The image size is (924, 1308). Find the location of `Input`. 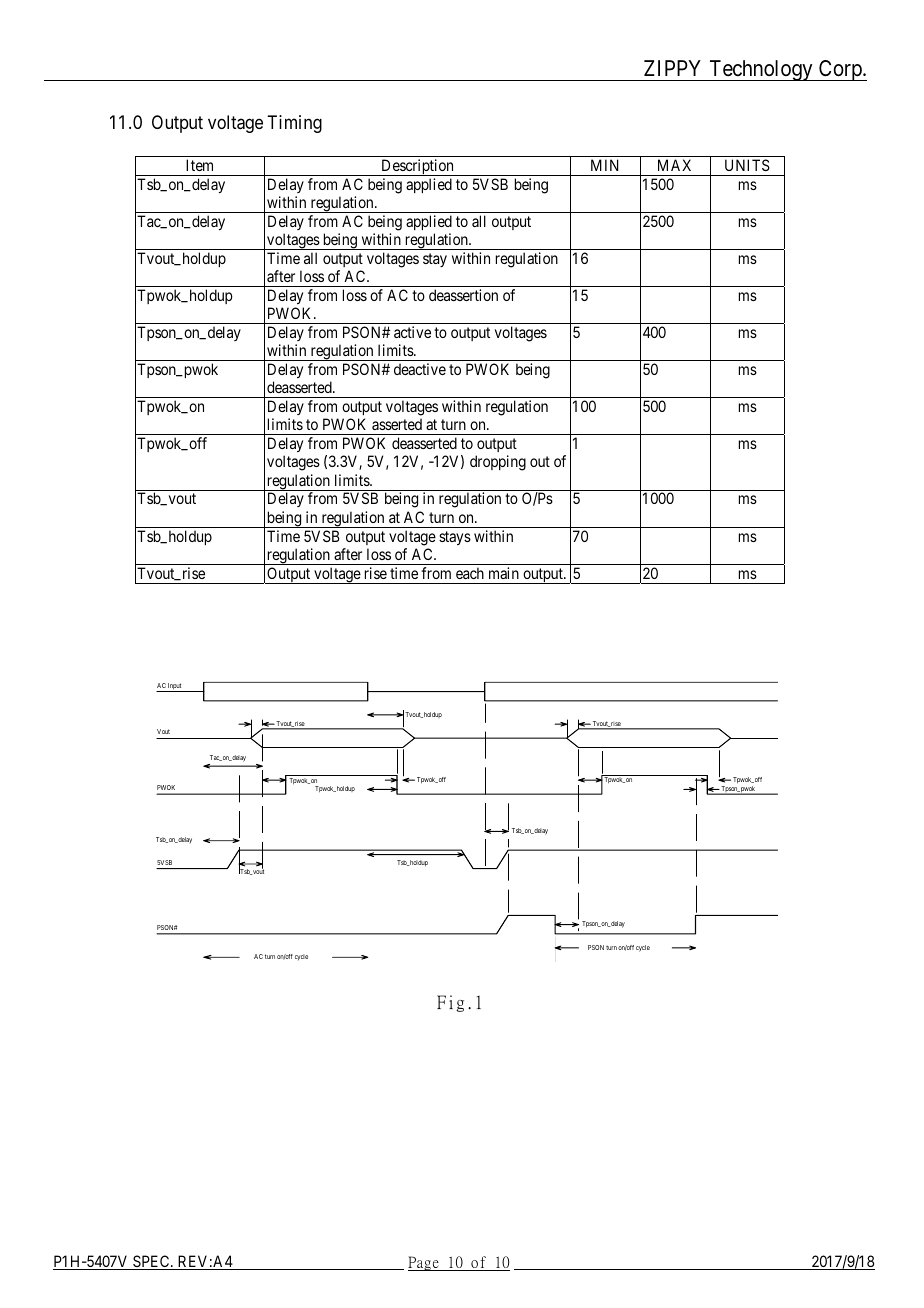

Input is located at coordinates (175, 687).
